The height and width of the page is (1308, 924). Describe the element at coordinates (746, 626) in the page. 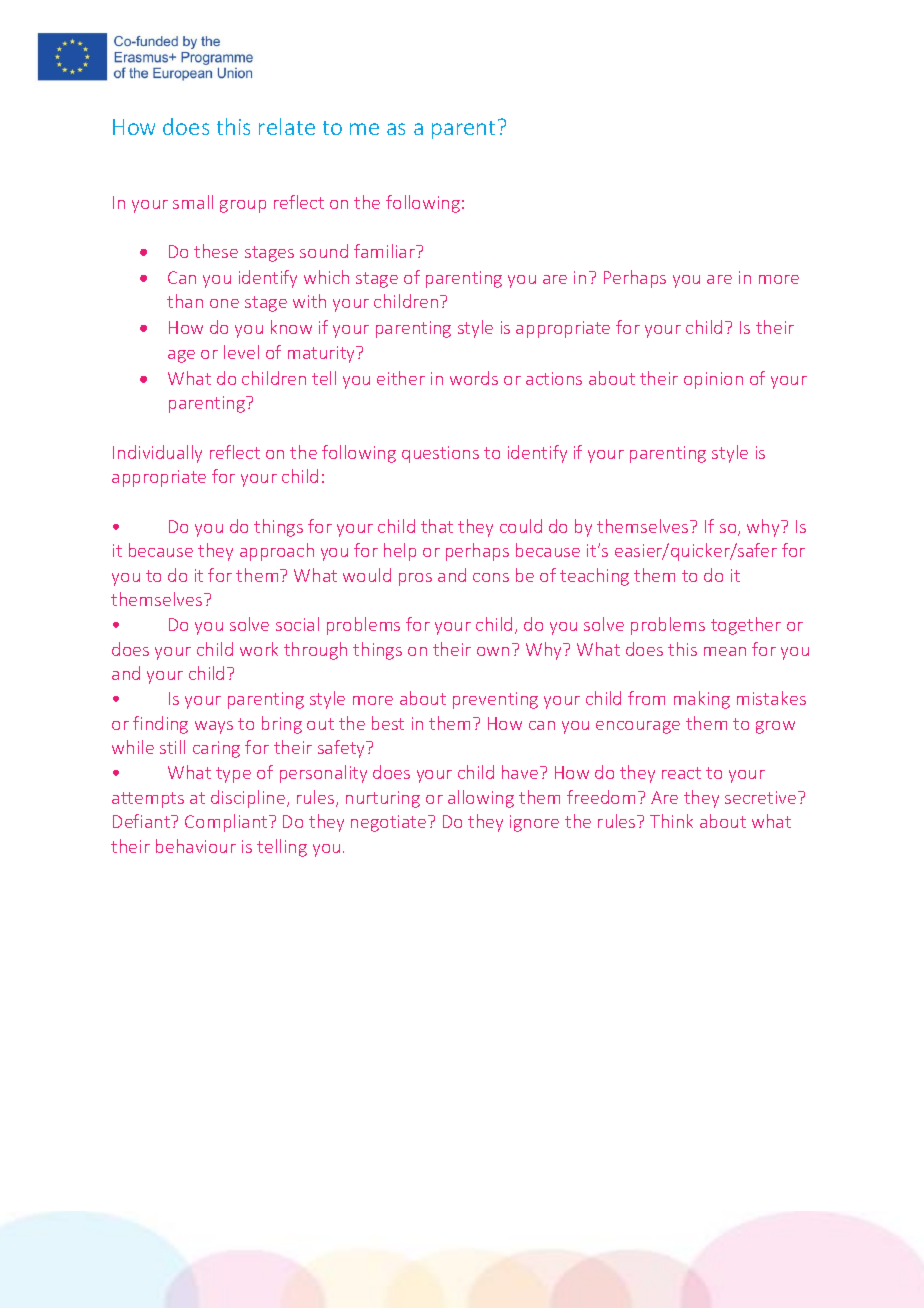

I see `together` at that location.
